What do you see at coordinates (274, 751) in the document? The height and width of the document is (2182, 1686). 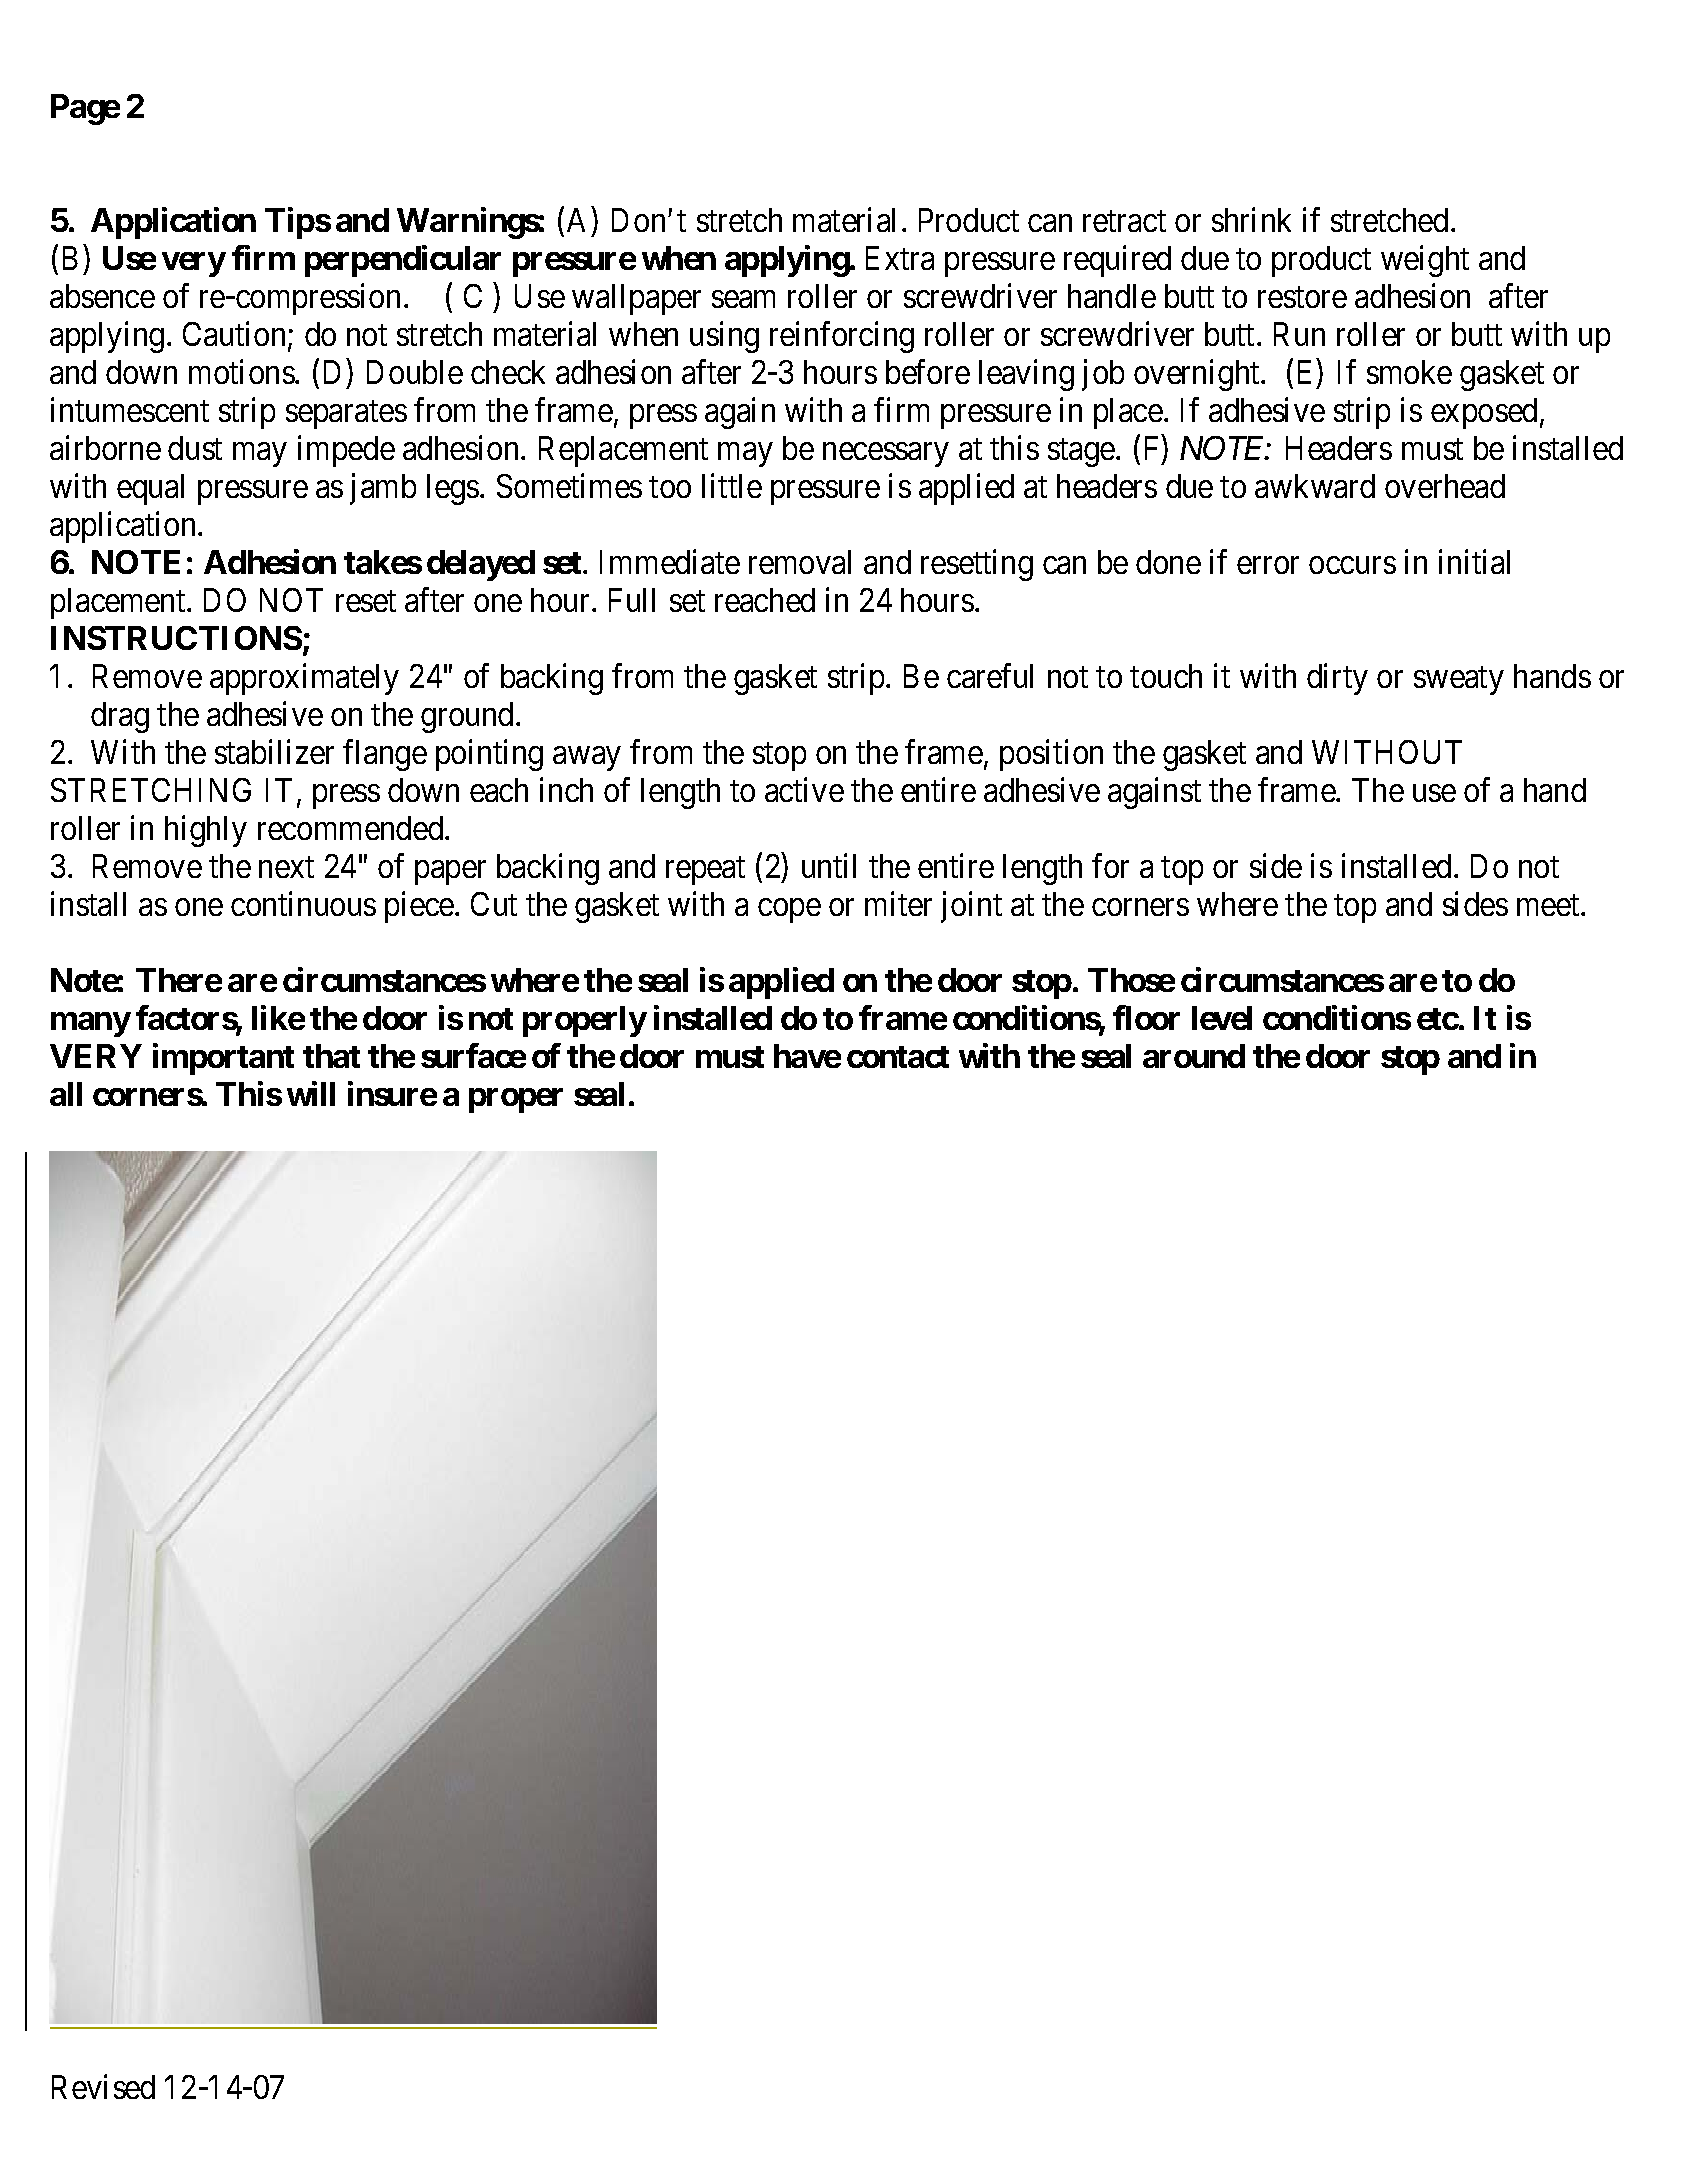 I see `stabilizer` at bounding box center [274, 751].
